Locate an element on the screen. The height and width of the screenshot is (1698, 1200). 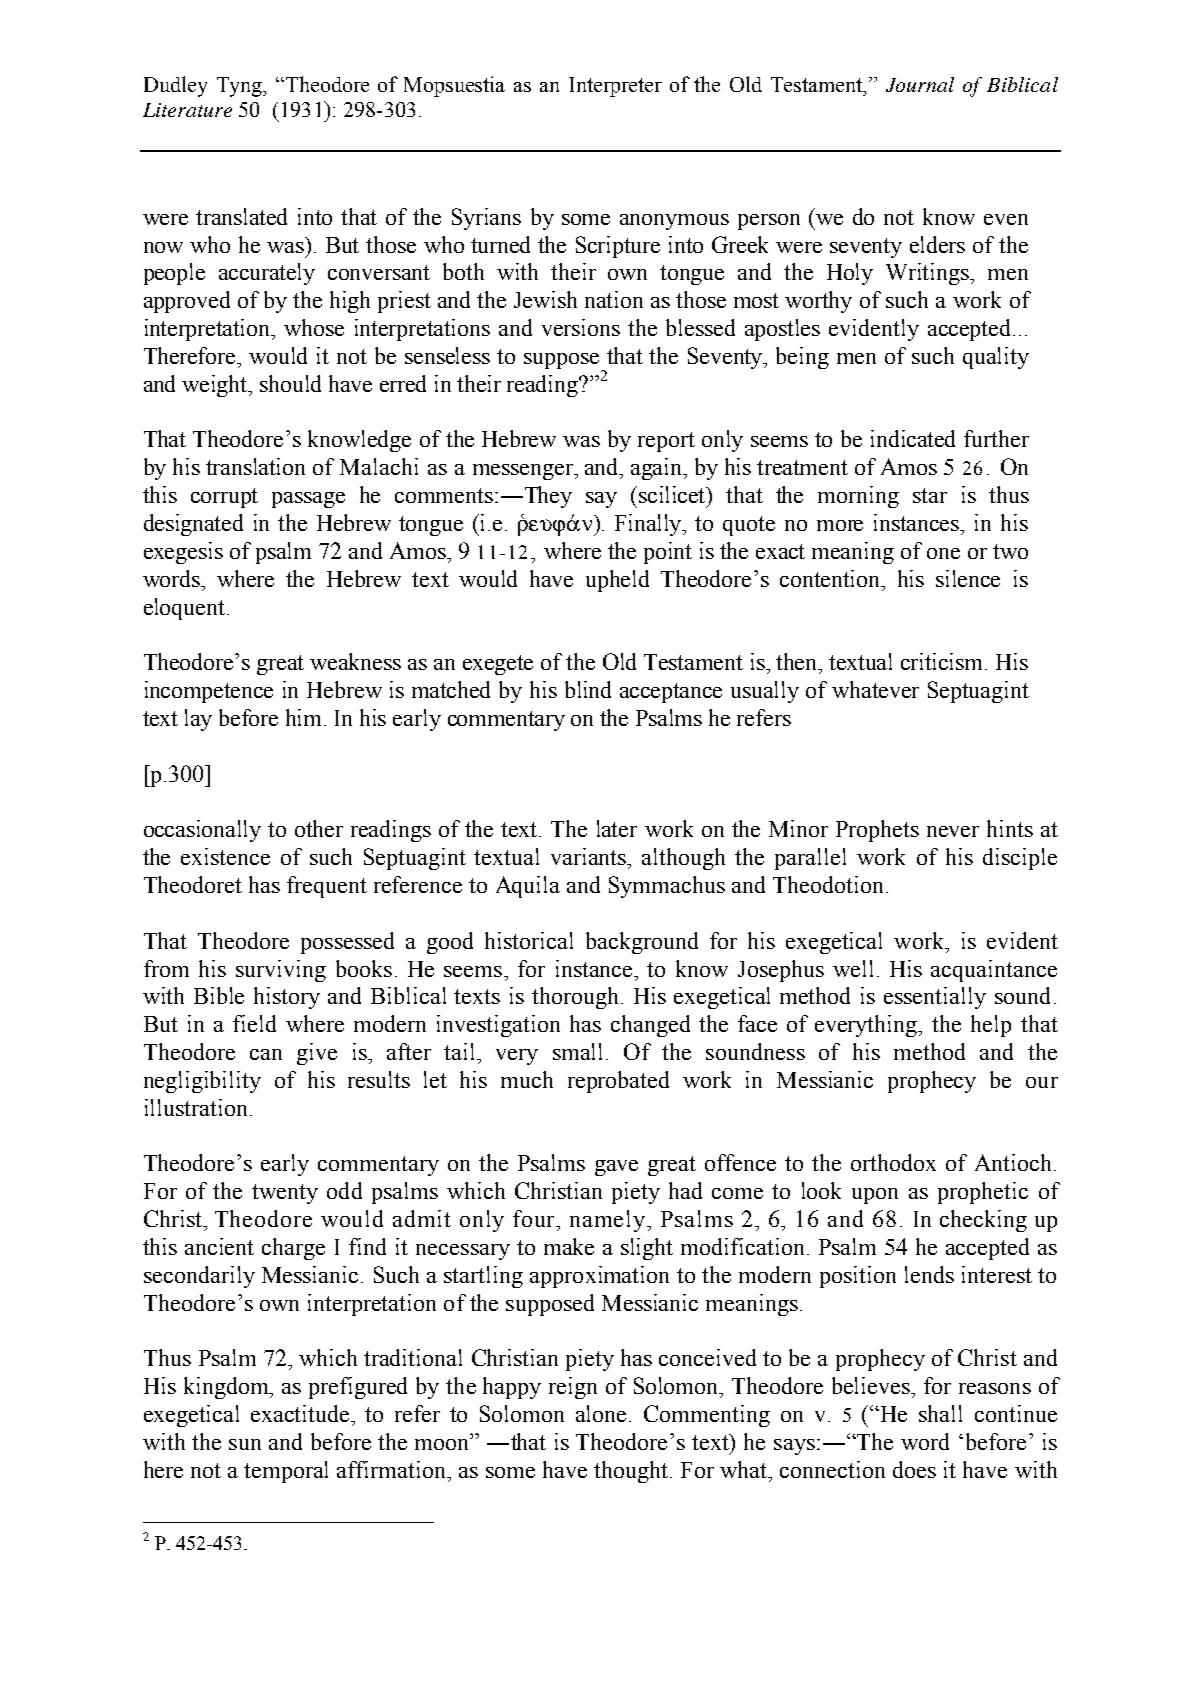
upheld is located at coordinates (617, 581).
